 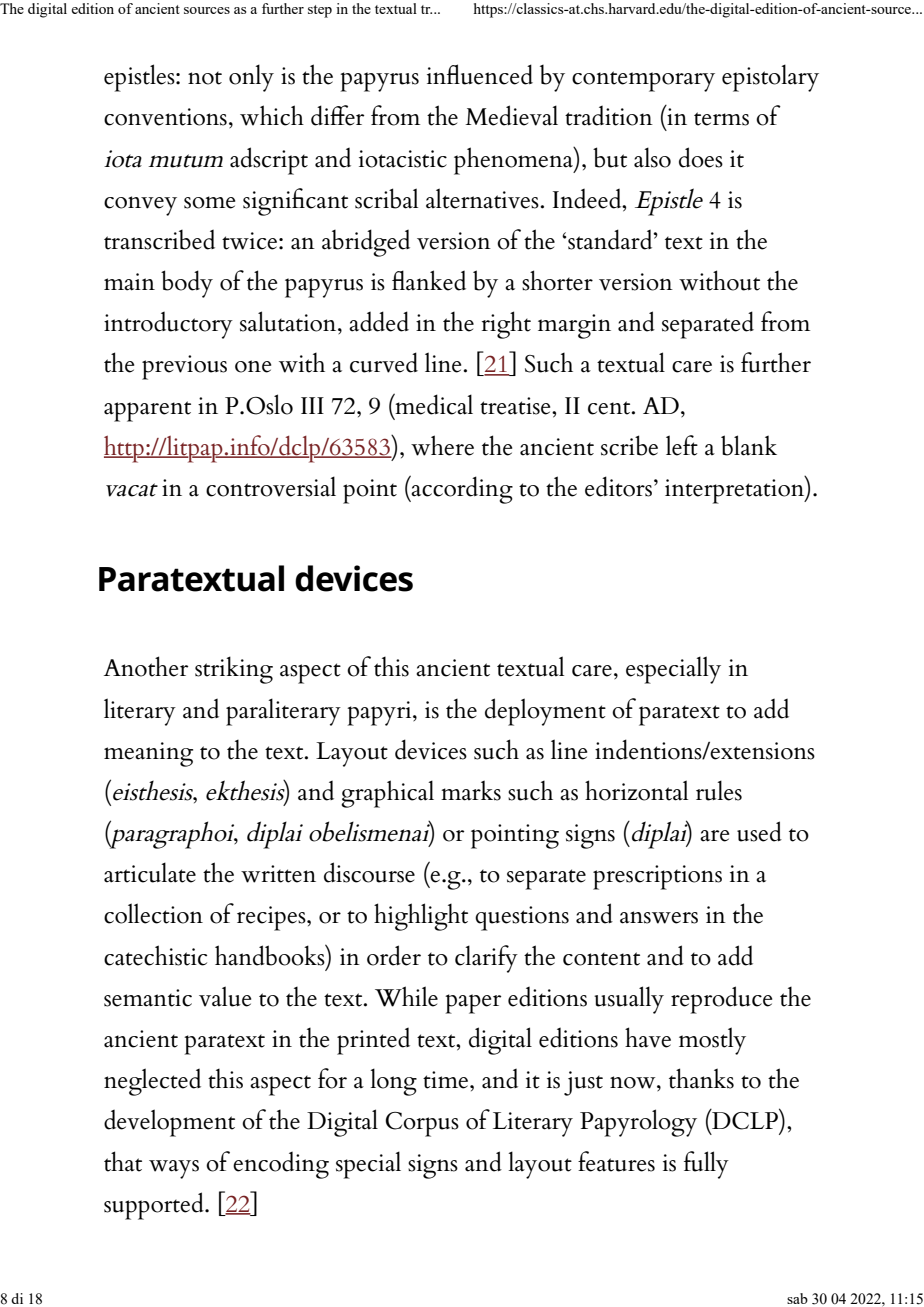 What do you see at coordinates (234, 670) in the screenshot?
I see `striking` at bounding box center [234, 670].
